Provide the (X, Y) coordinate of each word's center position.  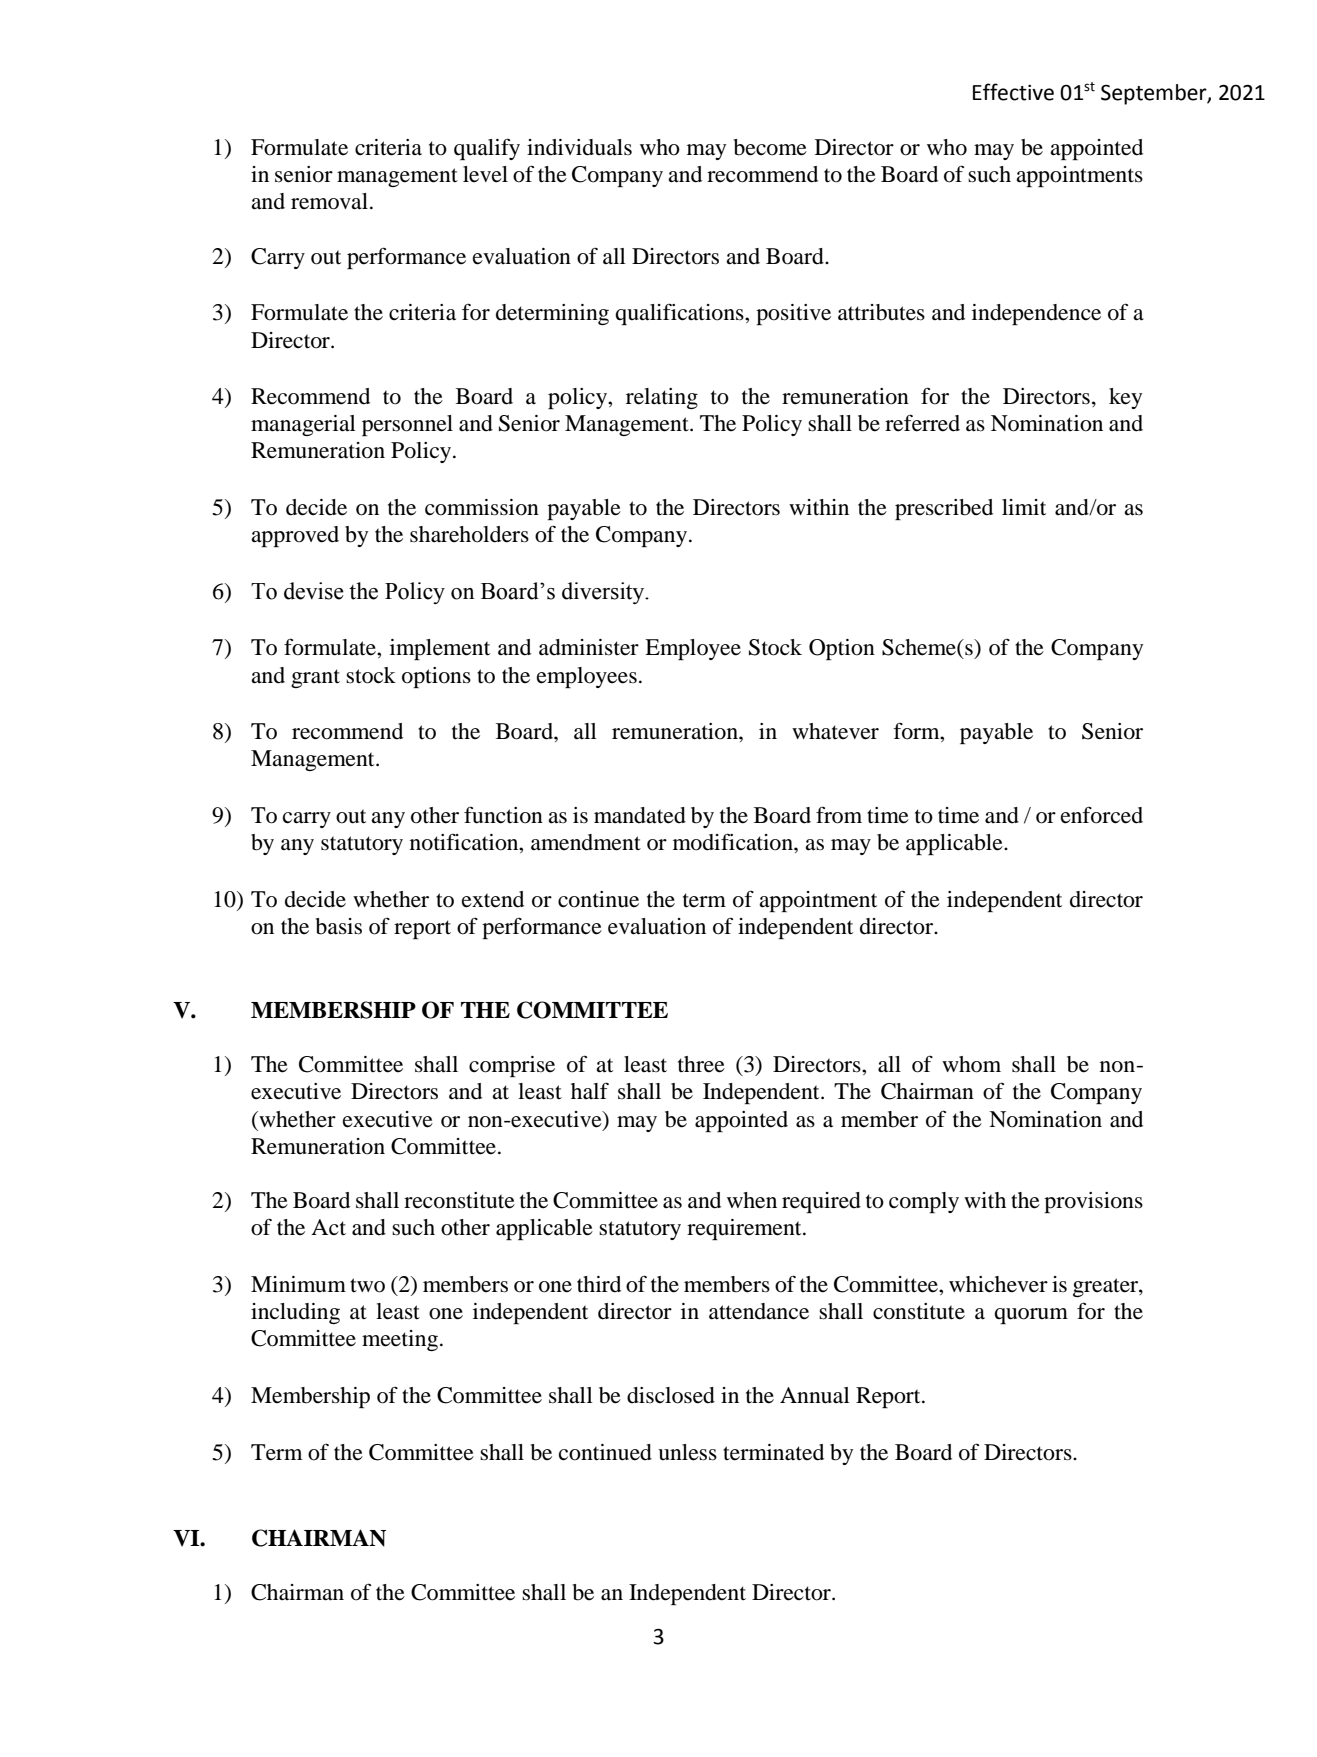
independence (1036, 314)
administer (589, 647)
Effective (1013, 92)
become (770, 147)
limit (1024, 507)
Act (328, 1227)
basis (338, 926)
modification (734, 842)
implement (440, 649)
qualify (487, 149)
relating (662, 398)
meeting (400, 1340)
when (752, 1200)
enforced (1102, 815)
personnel (407, 425)
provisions (1093, 1202)
